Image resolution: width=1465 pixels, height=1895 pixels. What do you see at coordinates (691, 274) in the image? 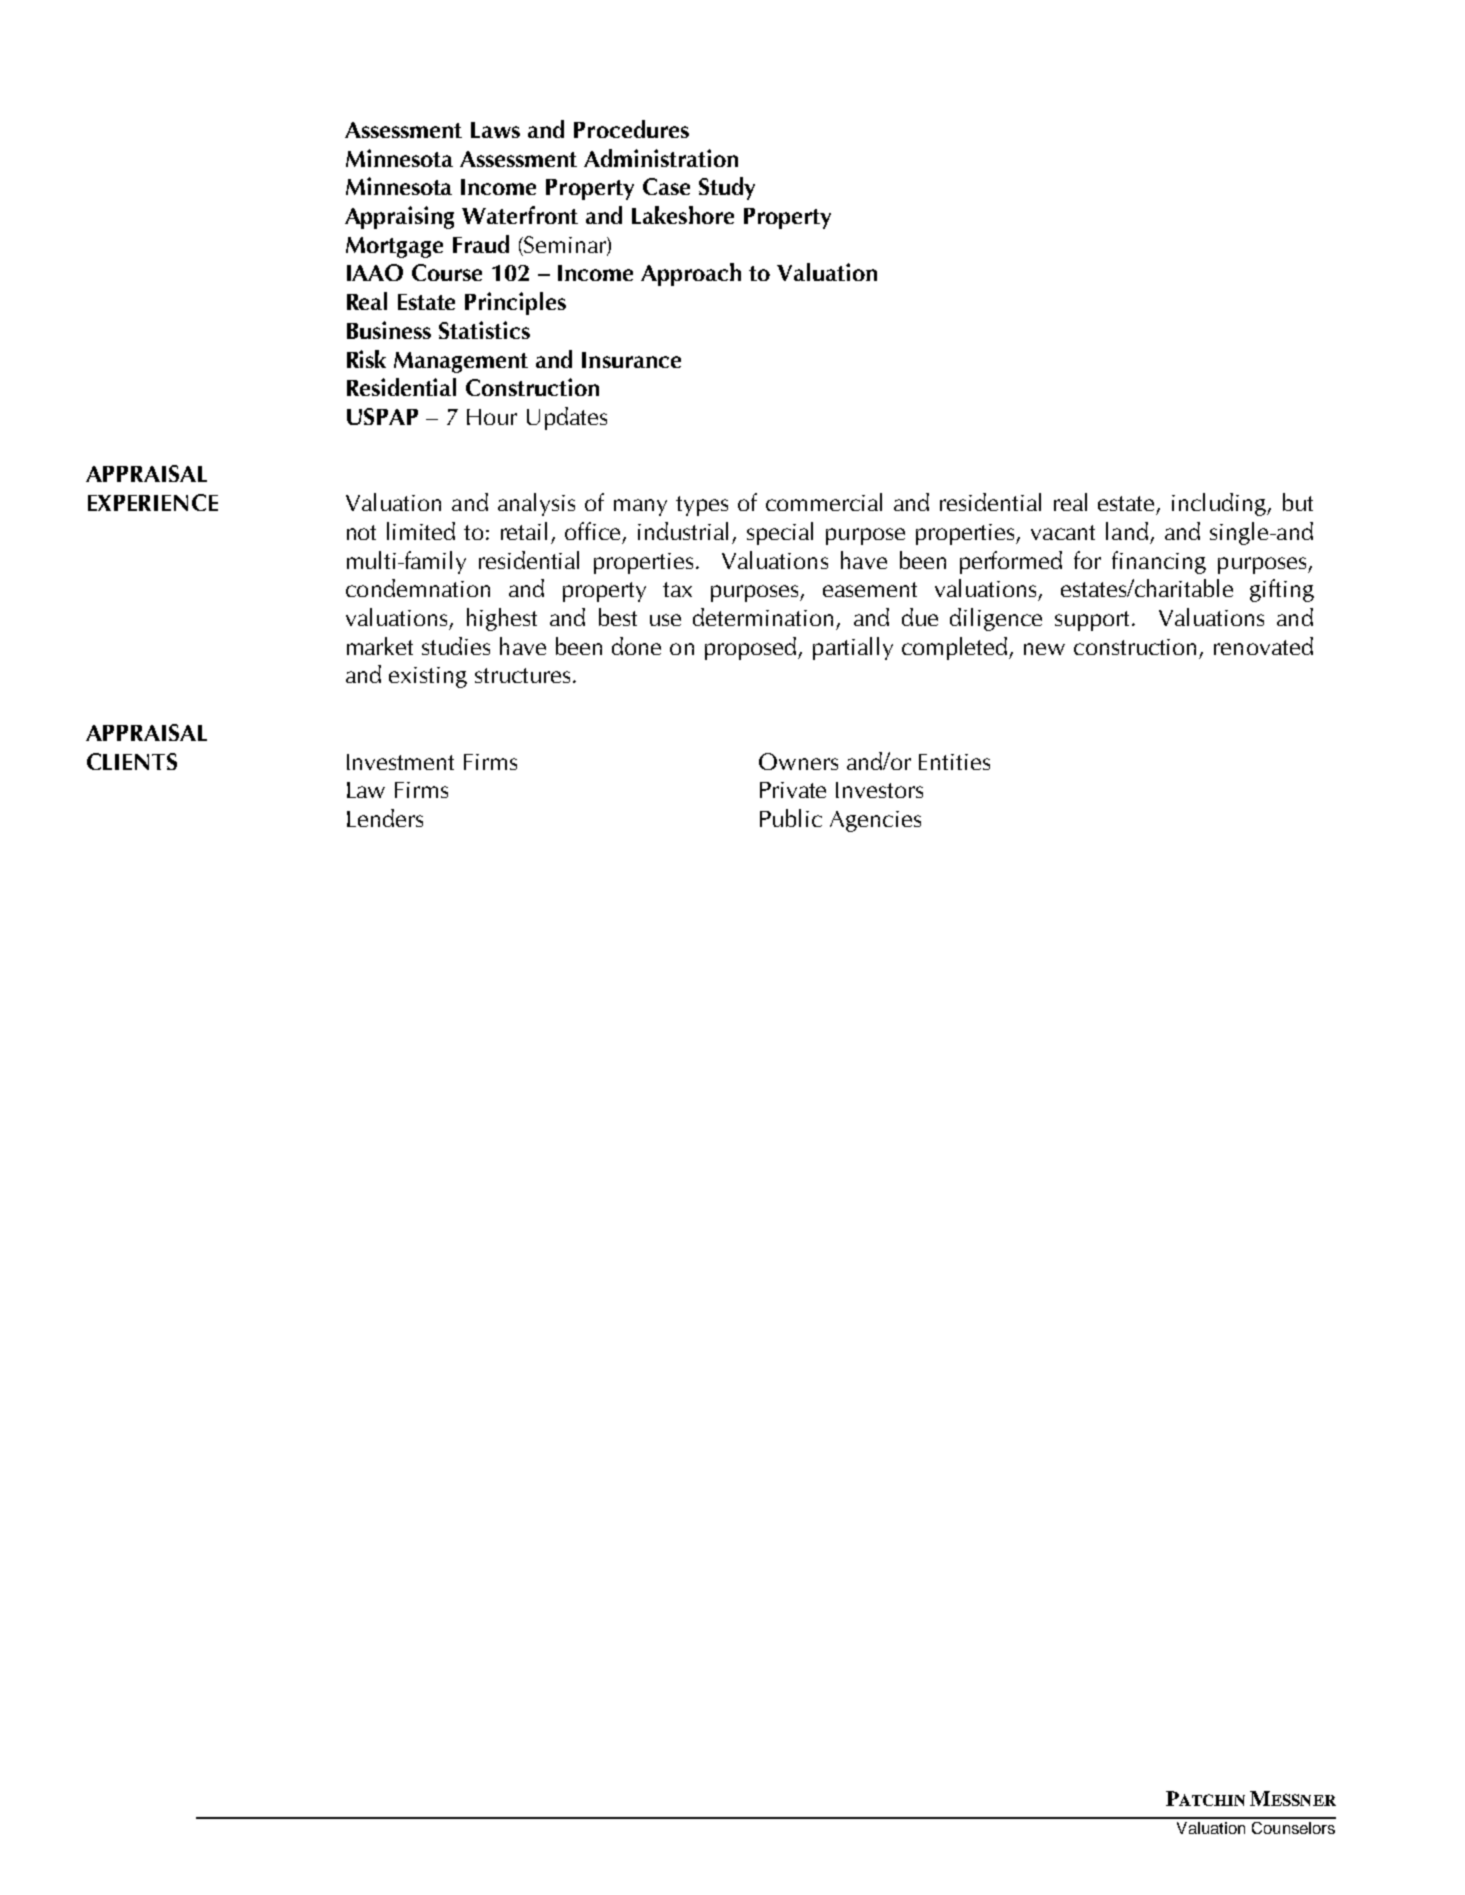
I see `Approach` at bounding box center [691, 274].
